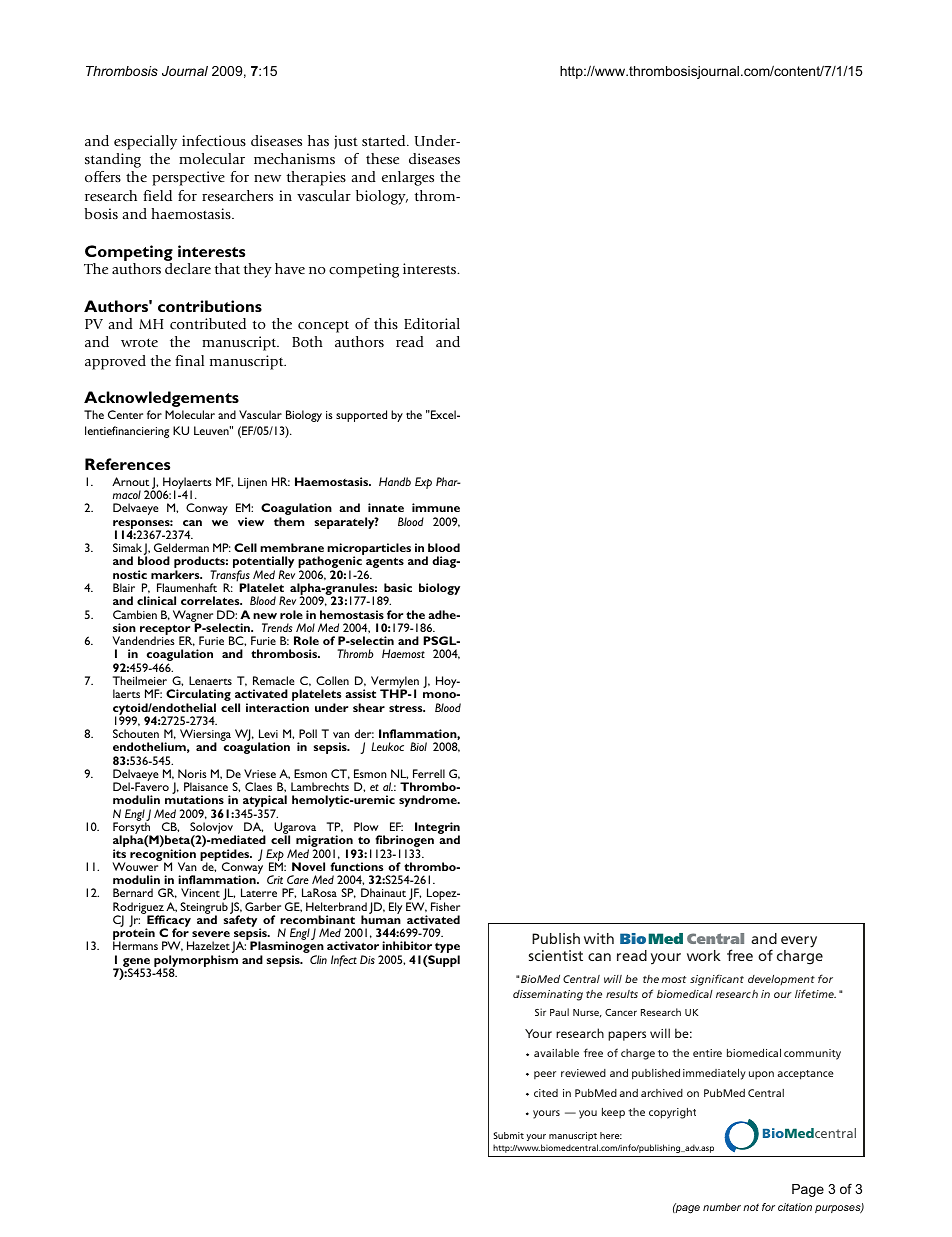 Image resolution: width=952 pixels, height=1237 pixels. What do you see at coordinates (704, 955) in the page?
I see `work` at bounding box center [704, 955].
